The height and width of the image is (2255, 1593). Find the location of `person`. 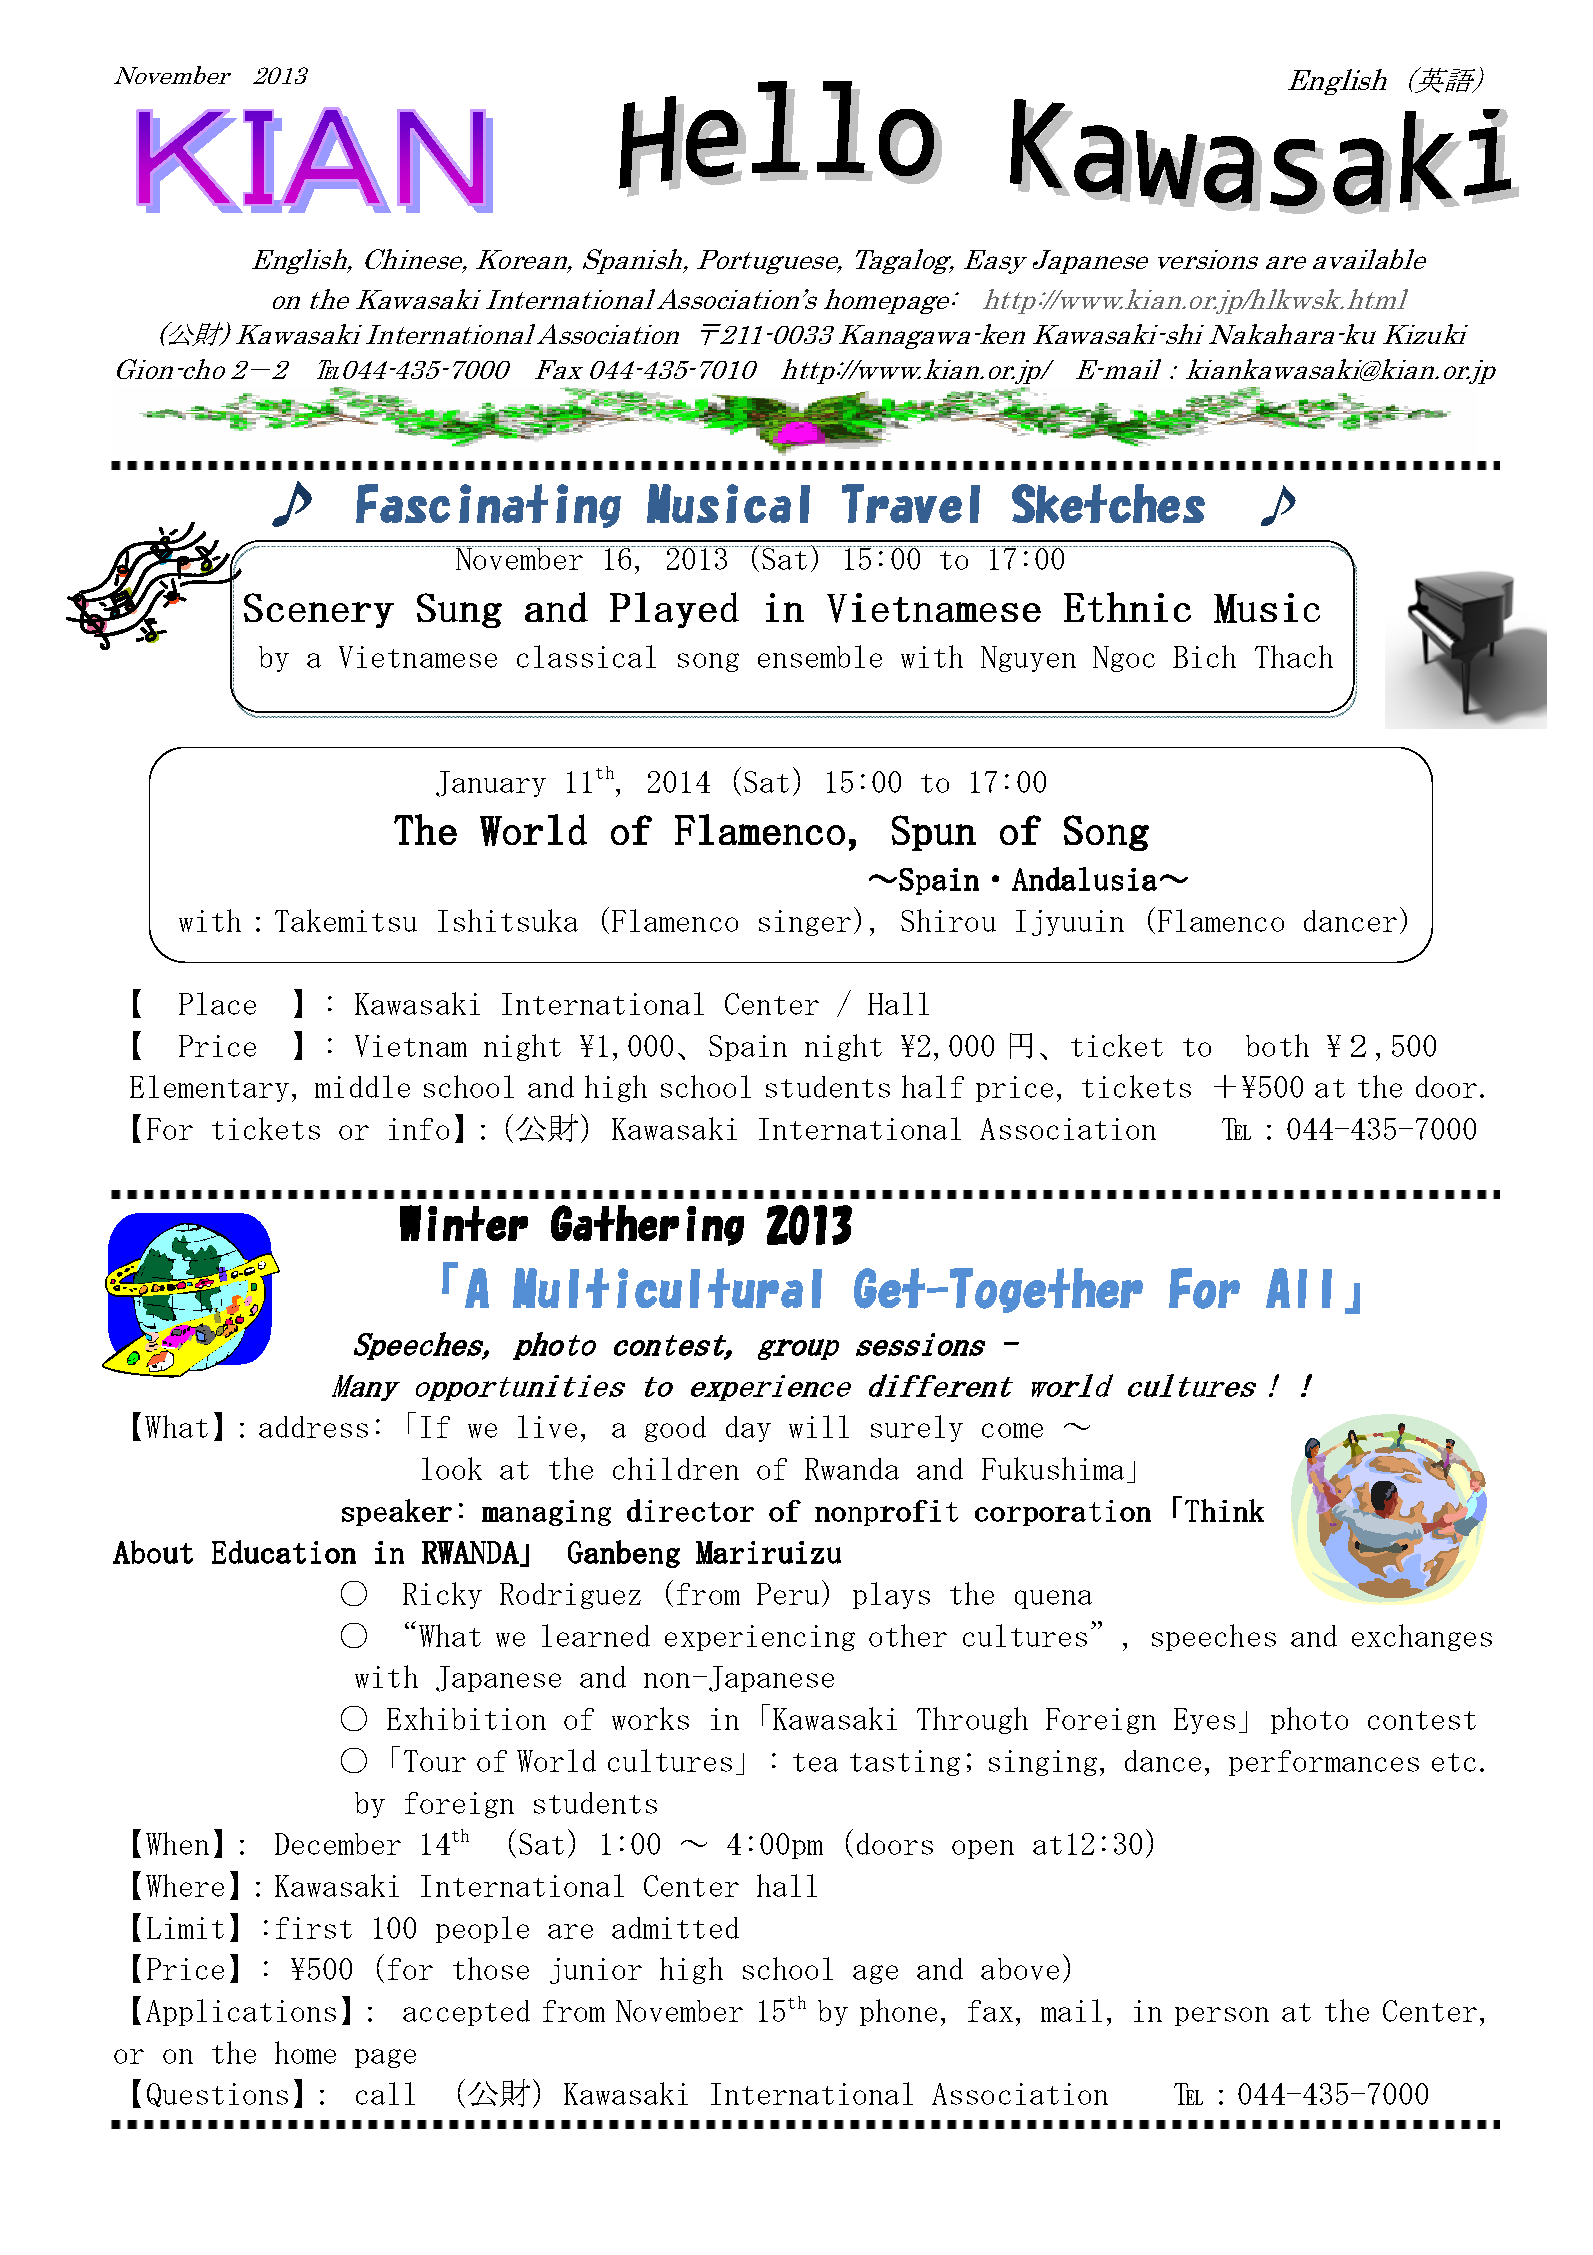

person is located at coordinates (1222, 2016).
